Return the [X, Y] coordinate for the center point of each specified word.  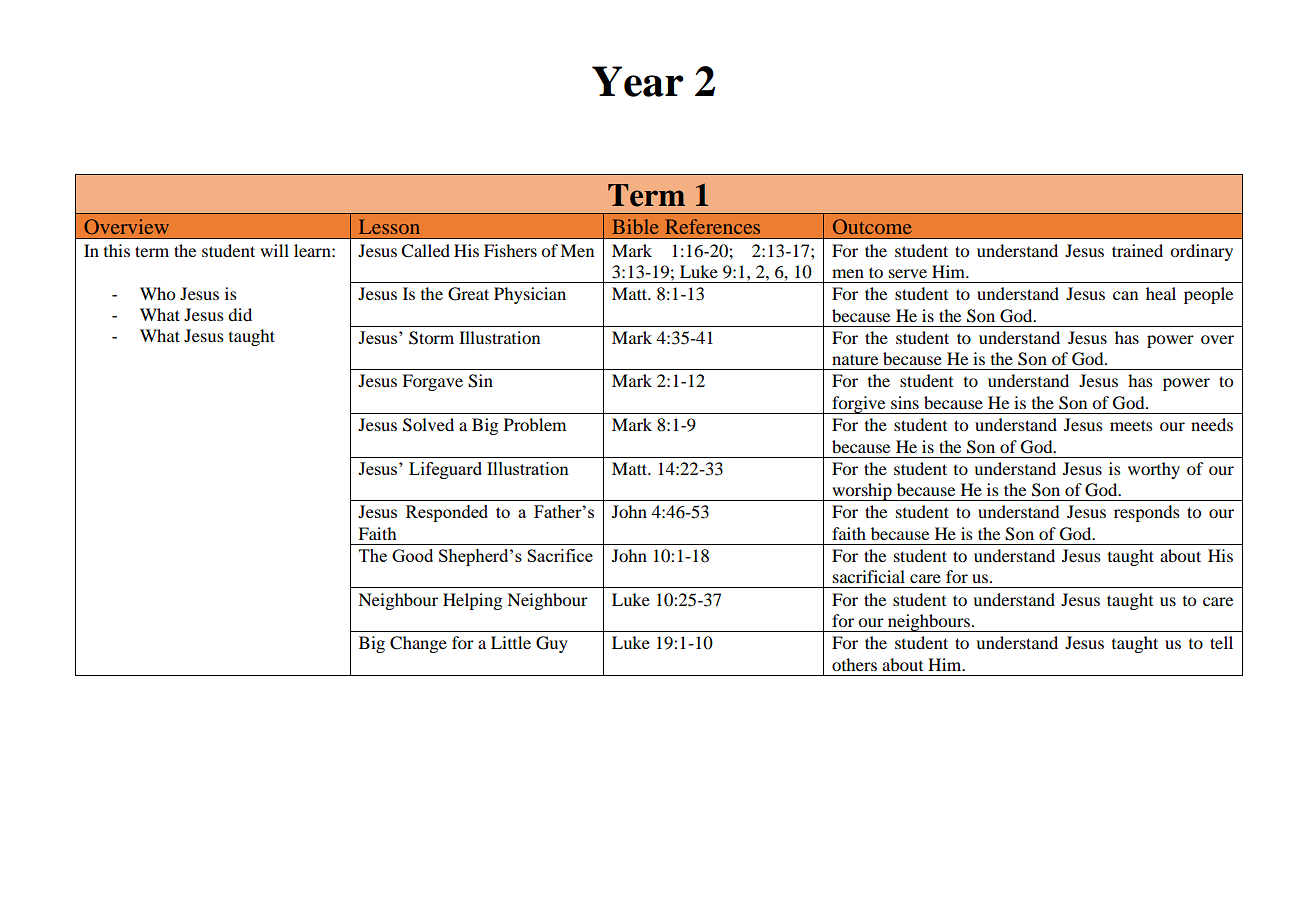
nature [855, 359]
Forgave [432, 382]
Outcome [872, 226]
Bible [635, 226]
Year [638, 81]
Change [418, 644]
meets [1131, 425]
